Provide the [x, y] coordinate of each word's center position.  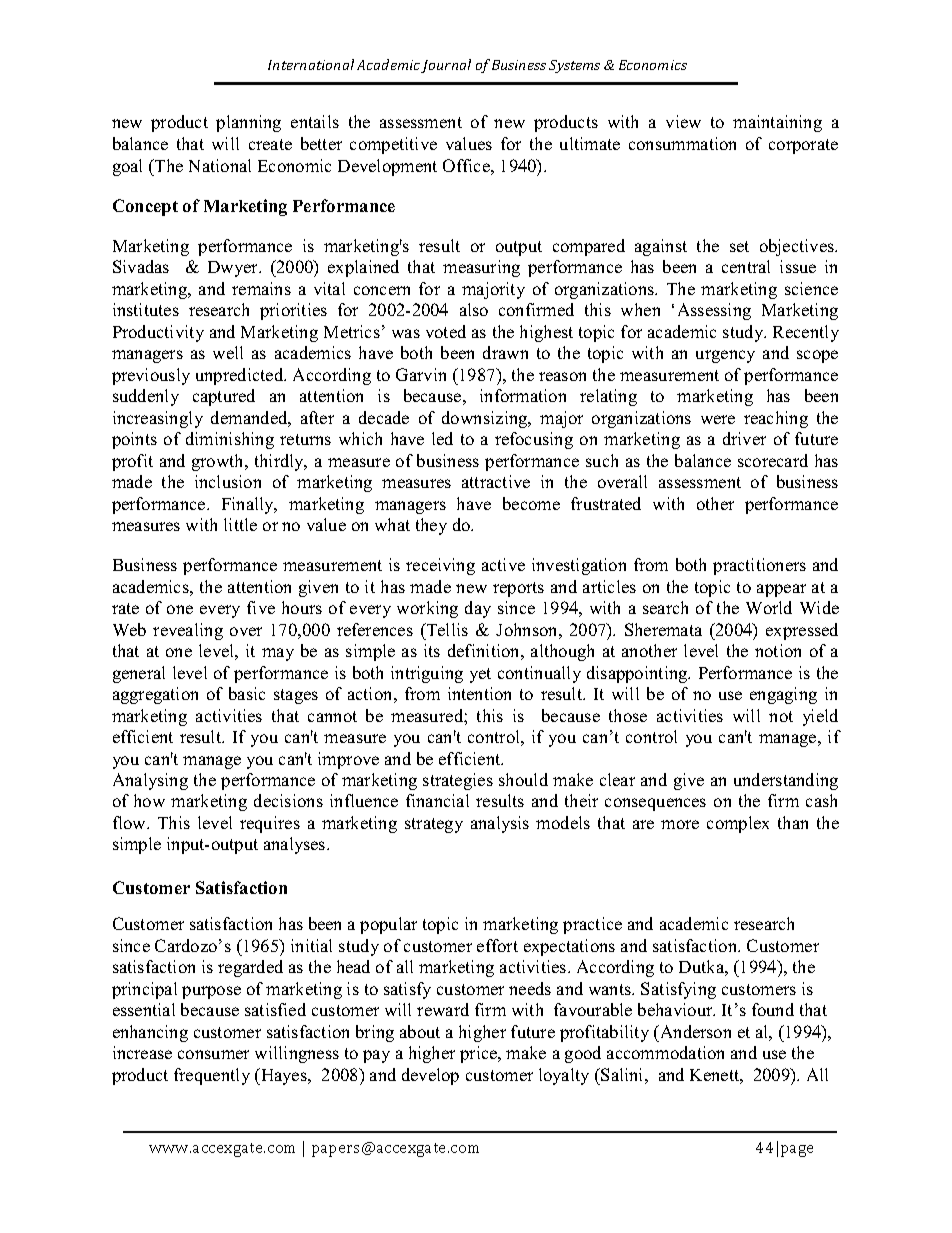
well [228, 352]
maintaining [777, 123]
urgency [725, 356]
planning [248, 123]
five [261, 607]
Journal [446, 66]
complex [738, 824]
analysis [500, 824]
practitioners [759, 566]
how [149, 800]
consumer [213, 1054]
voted [446, 331]
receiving [440, 566]
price [480, 1054]
